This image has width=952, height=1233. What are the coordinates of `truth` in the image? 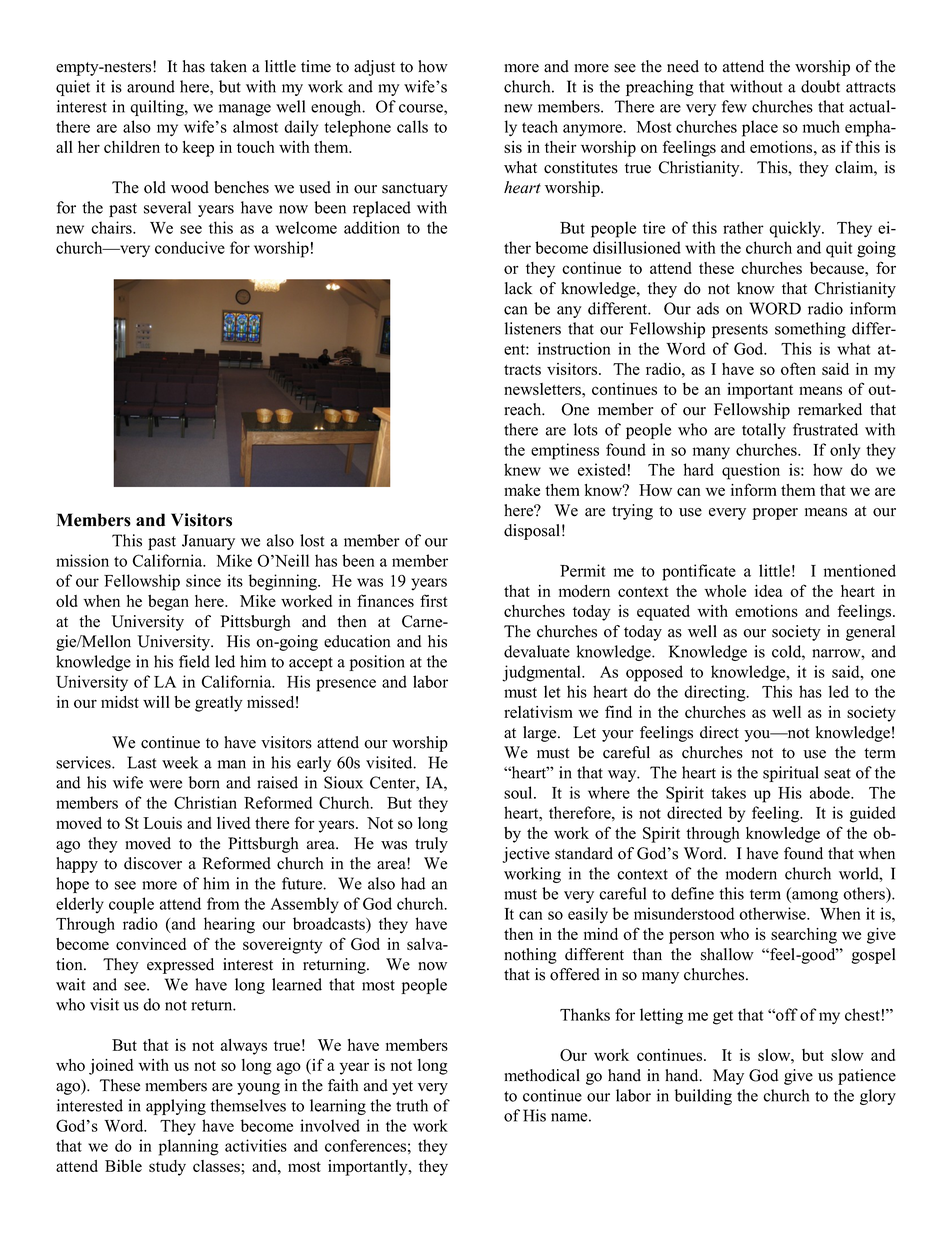 It's located at (412, 1105).
